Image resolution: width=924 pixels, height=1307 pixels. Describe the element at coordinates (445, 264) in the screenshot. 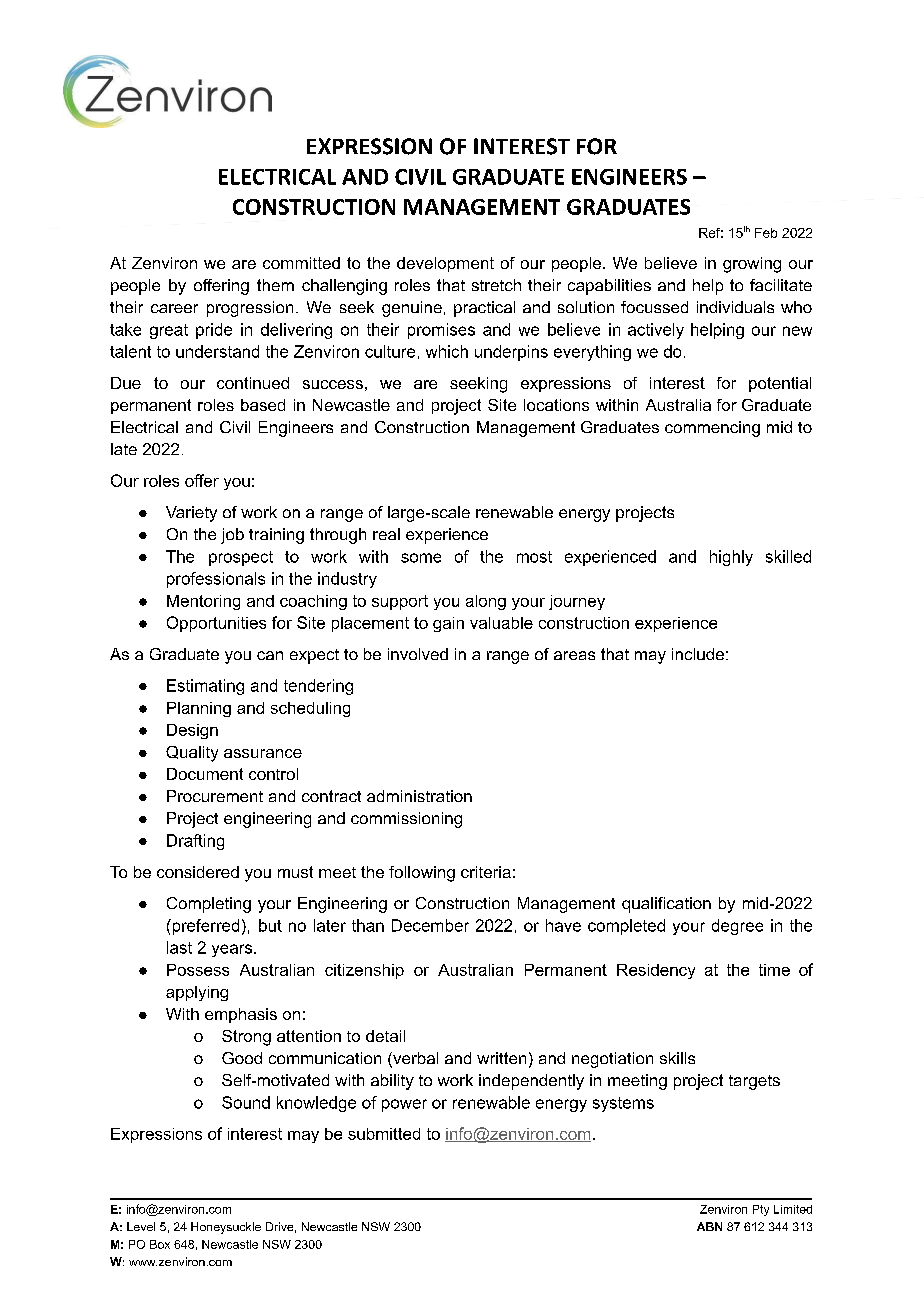

I see `development` at that location.
